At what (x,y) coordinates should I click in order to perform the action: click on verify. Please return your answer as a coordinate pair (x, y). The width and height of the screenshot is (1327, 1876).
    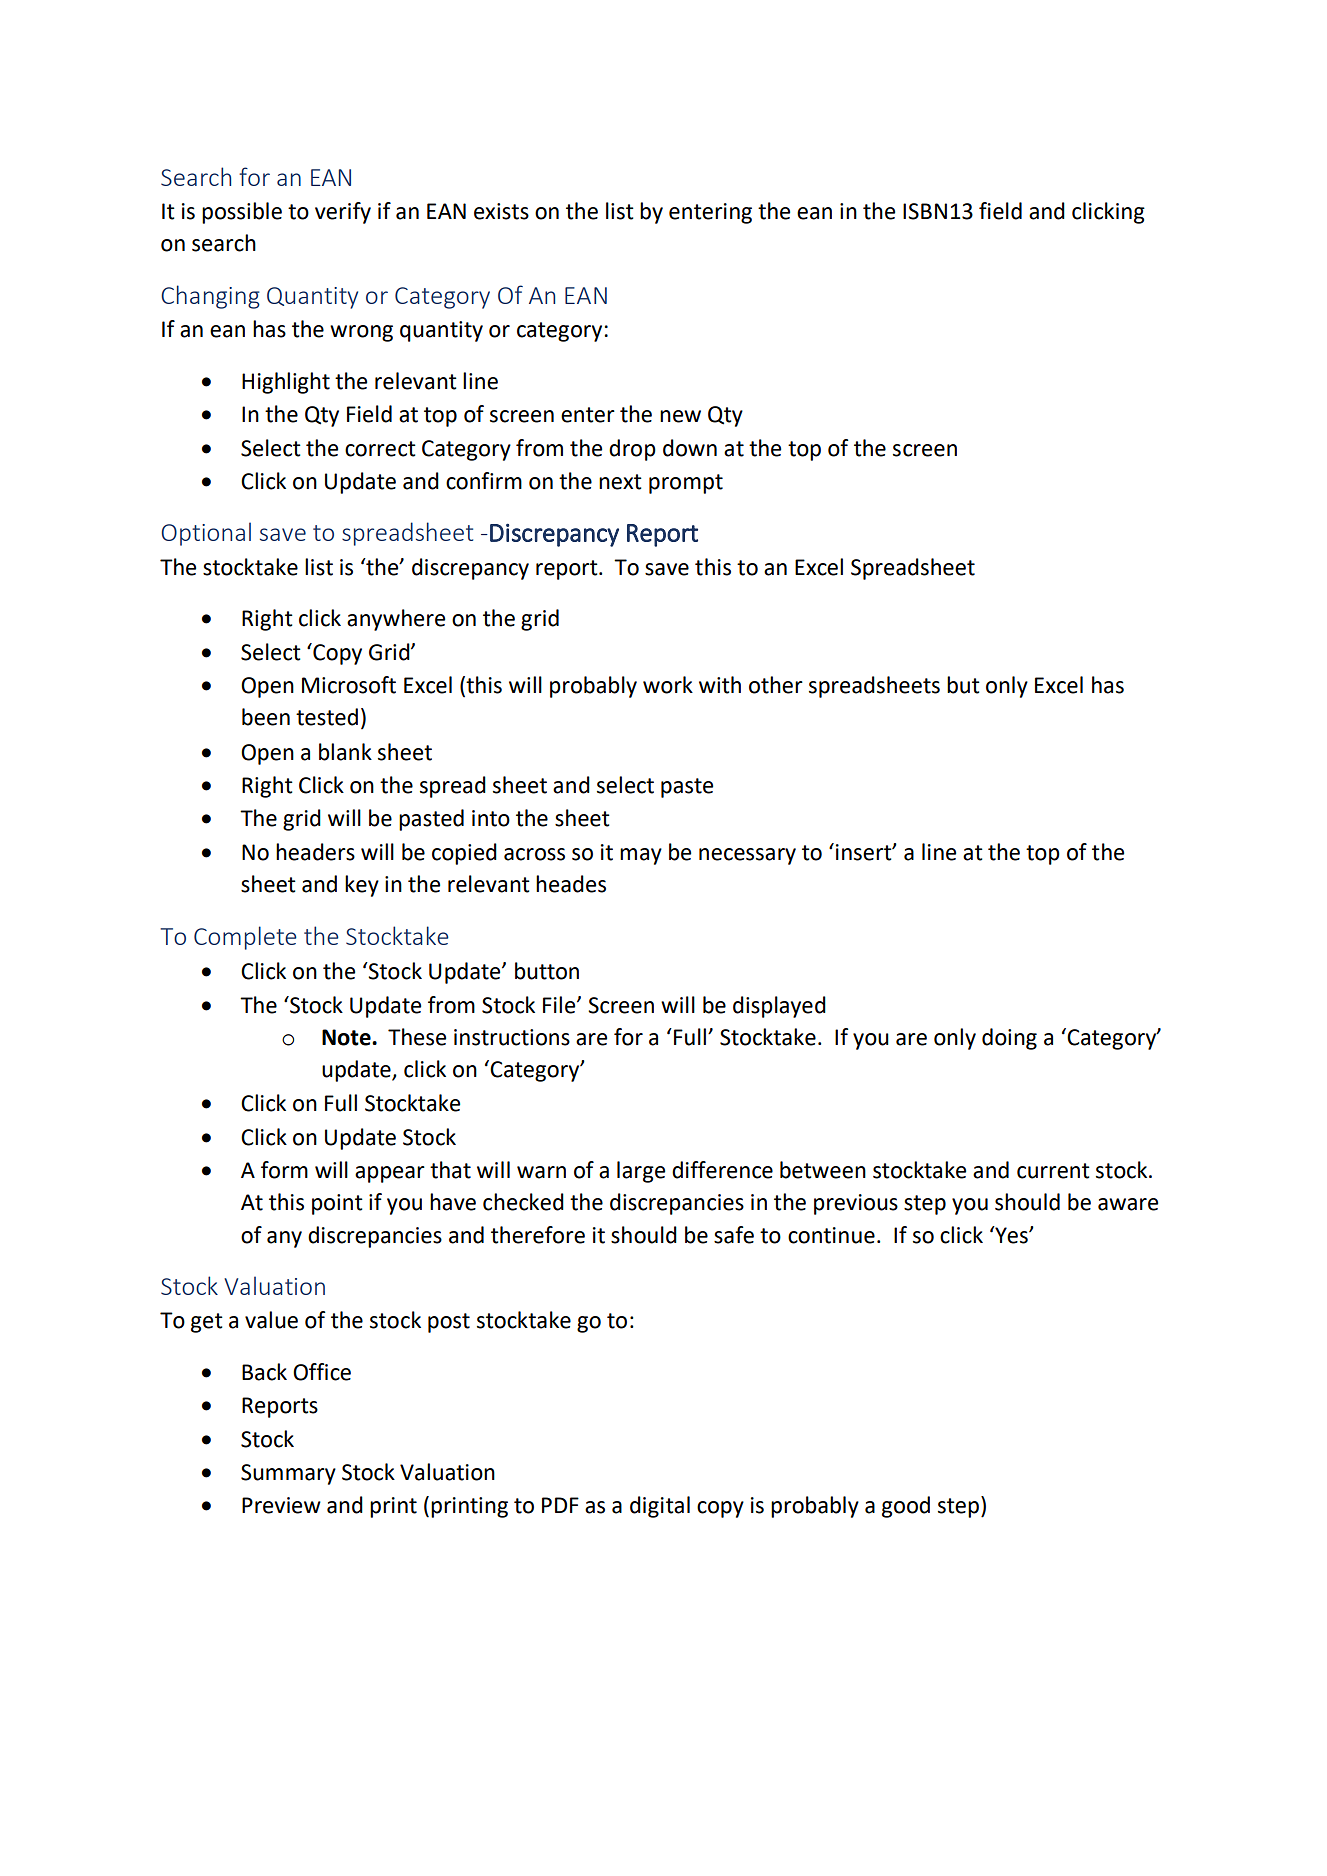
    Looking at the image, I should click on (343, 213).
